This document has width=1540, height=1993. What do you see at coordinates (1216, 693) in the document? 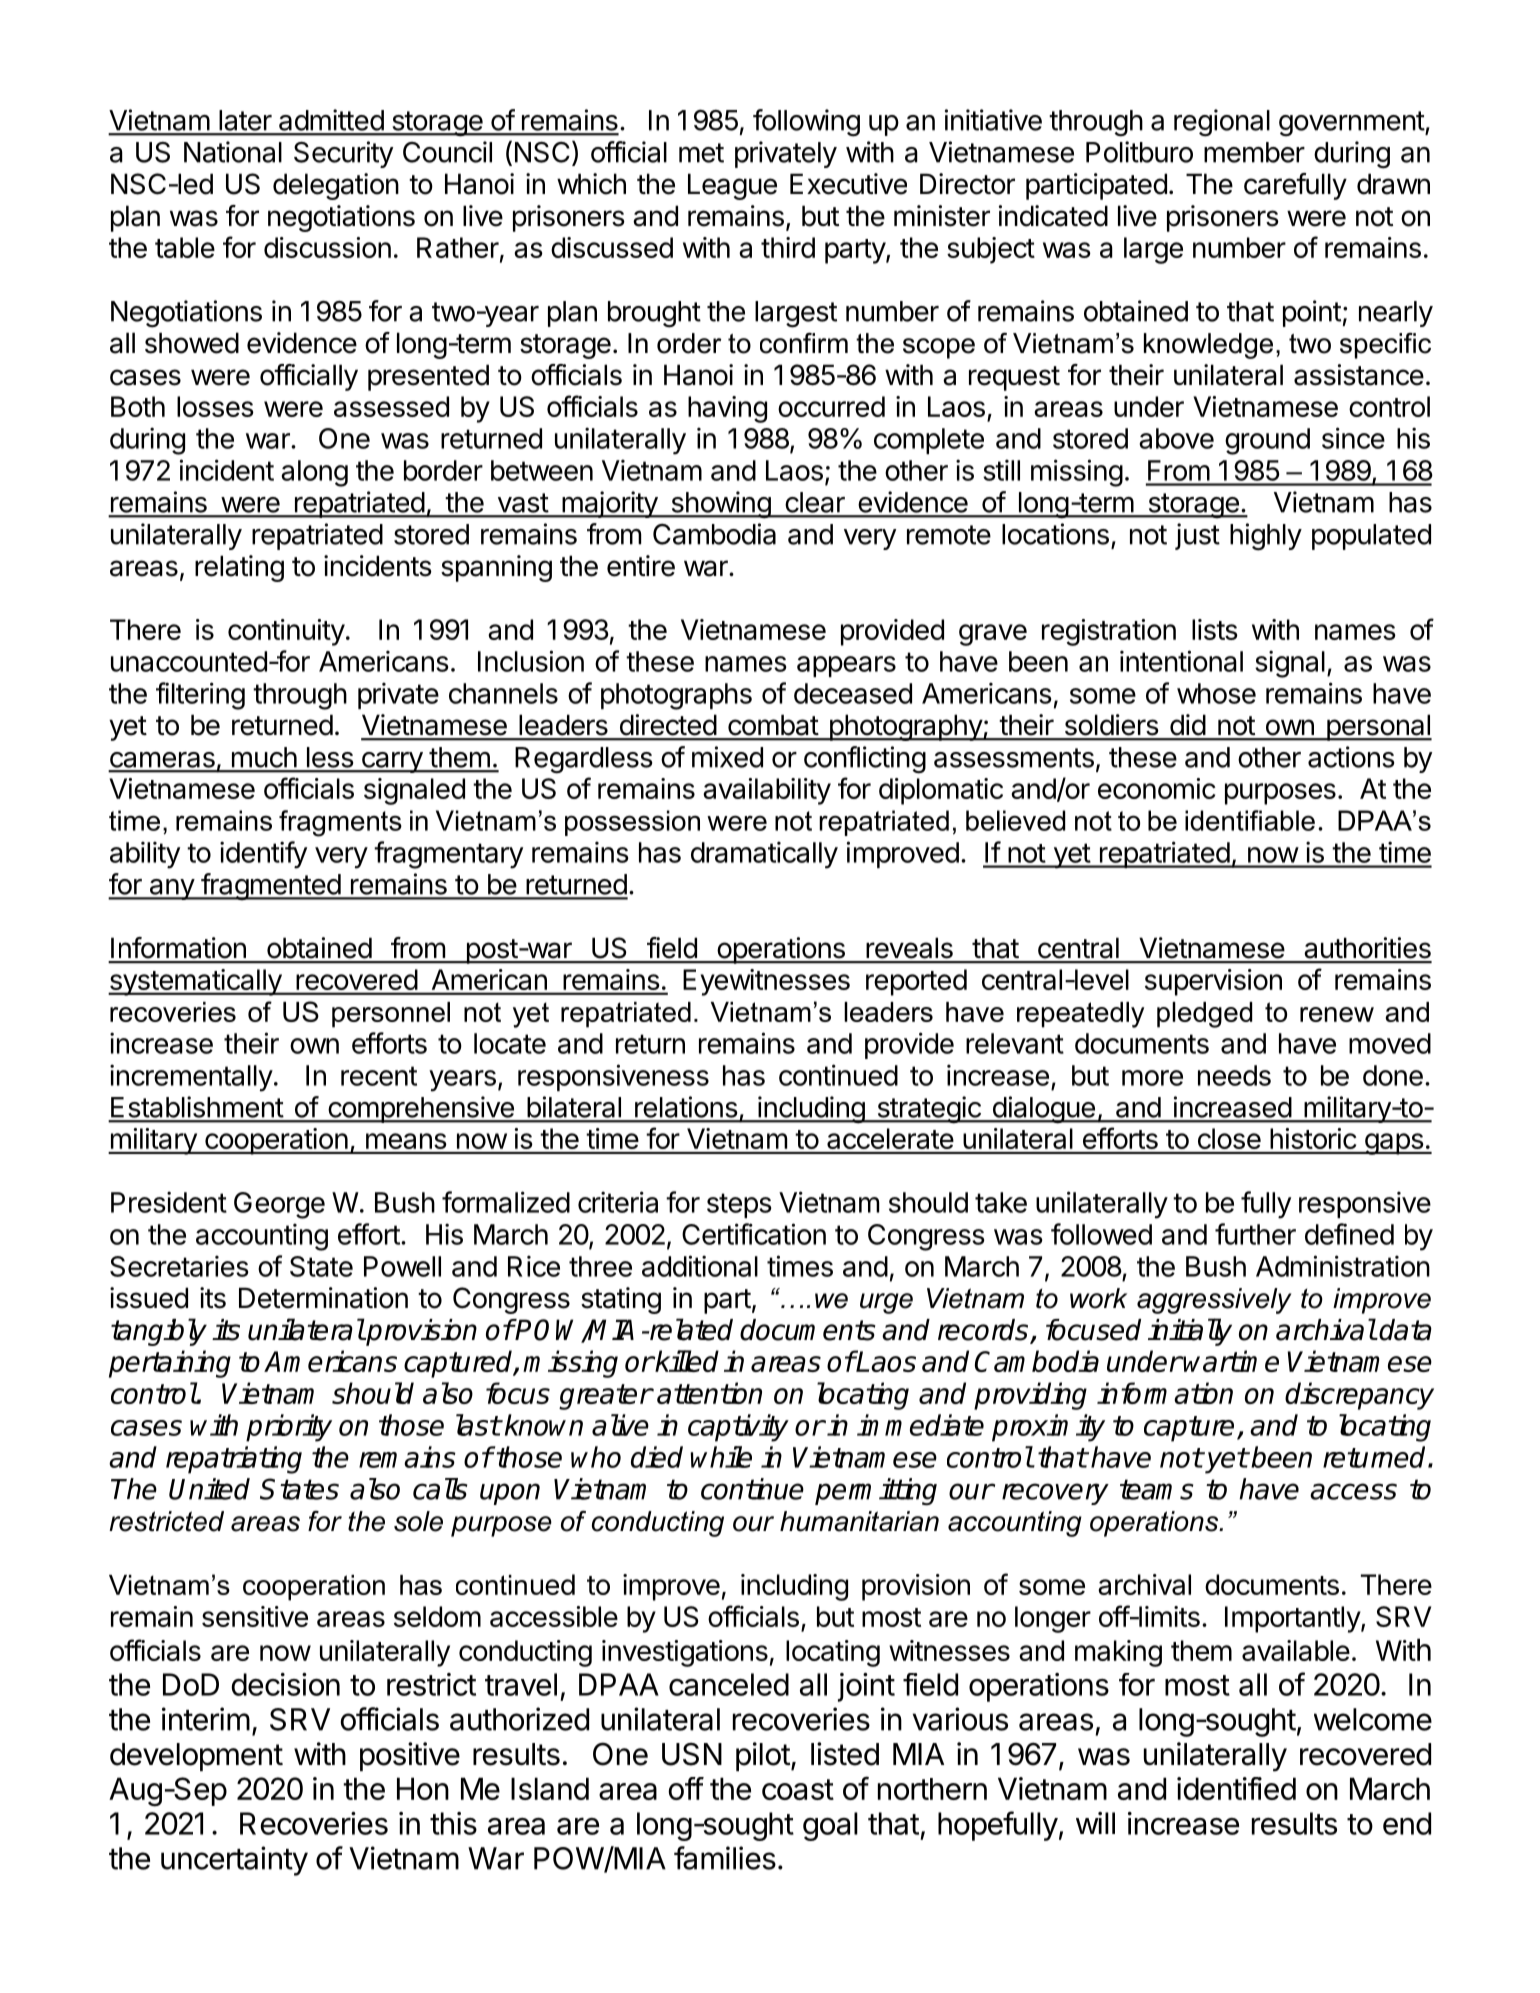
I see `whose` at bounding box center [1216, 693].
